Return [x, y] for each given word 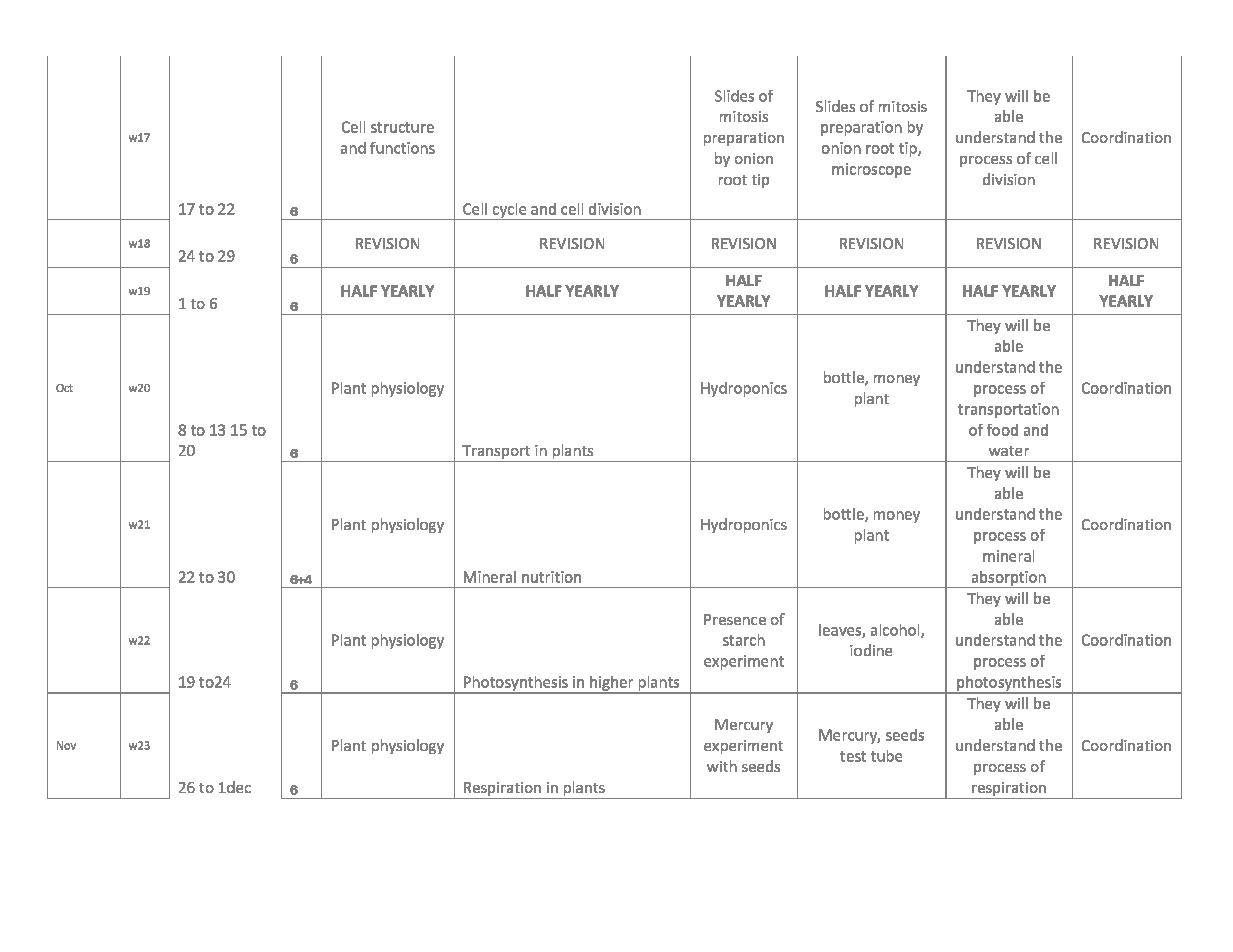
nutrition [551, 577]
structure [402, 127]
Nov [66, 745]
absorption [1009, 579]
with [722, 766]
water [1009, 451]
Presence [735, 619]
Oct [64, 388]
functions [402, 148]
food [1002, 430]
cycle [510, 211]
